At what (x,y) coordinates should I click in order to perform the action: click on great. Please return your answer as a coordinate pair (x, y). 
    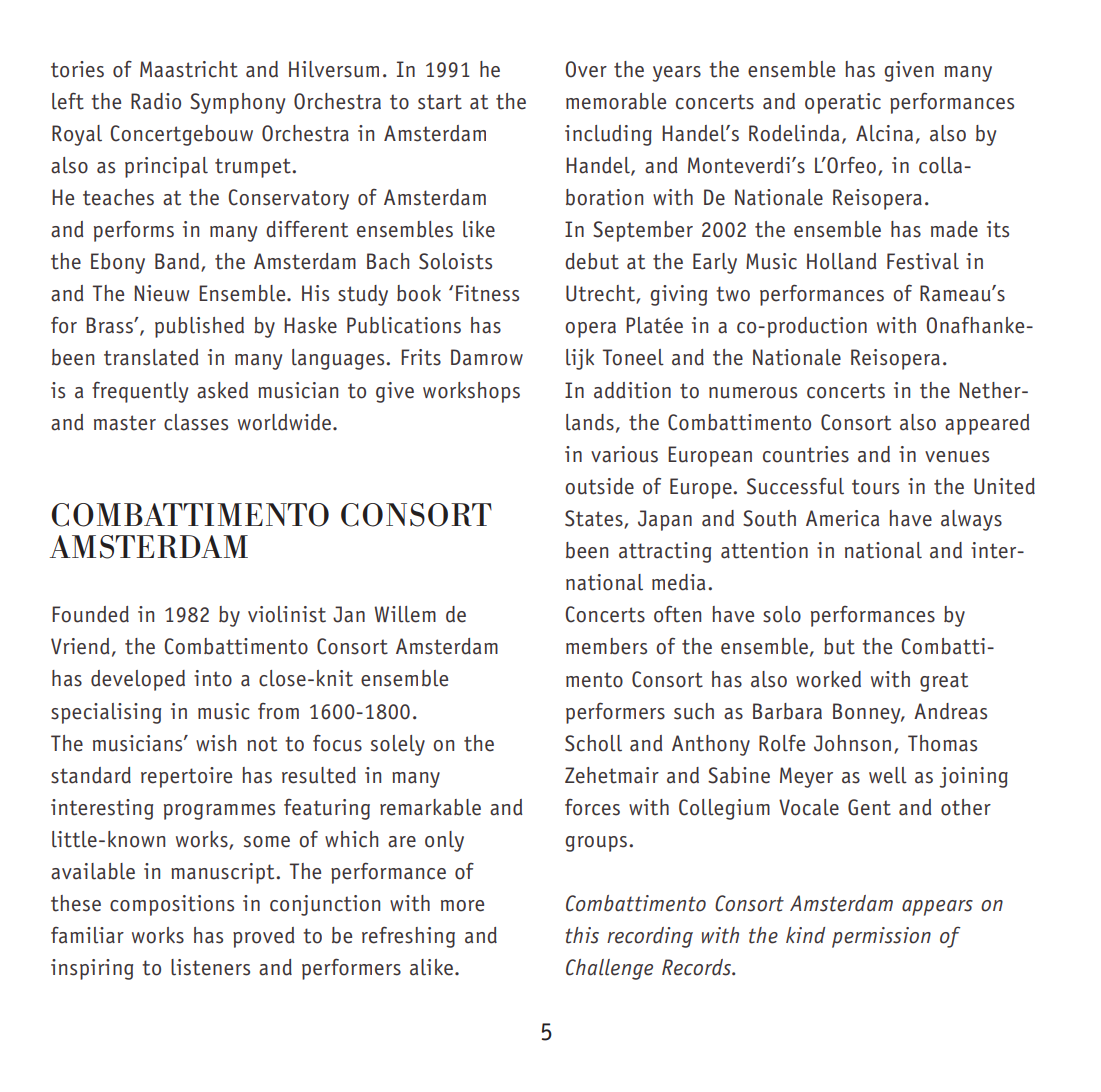
    Looking at the image, I should click on (944, 682).
